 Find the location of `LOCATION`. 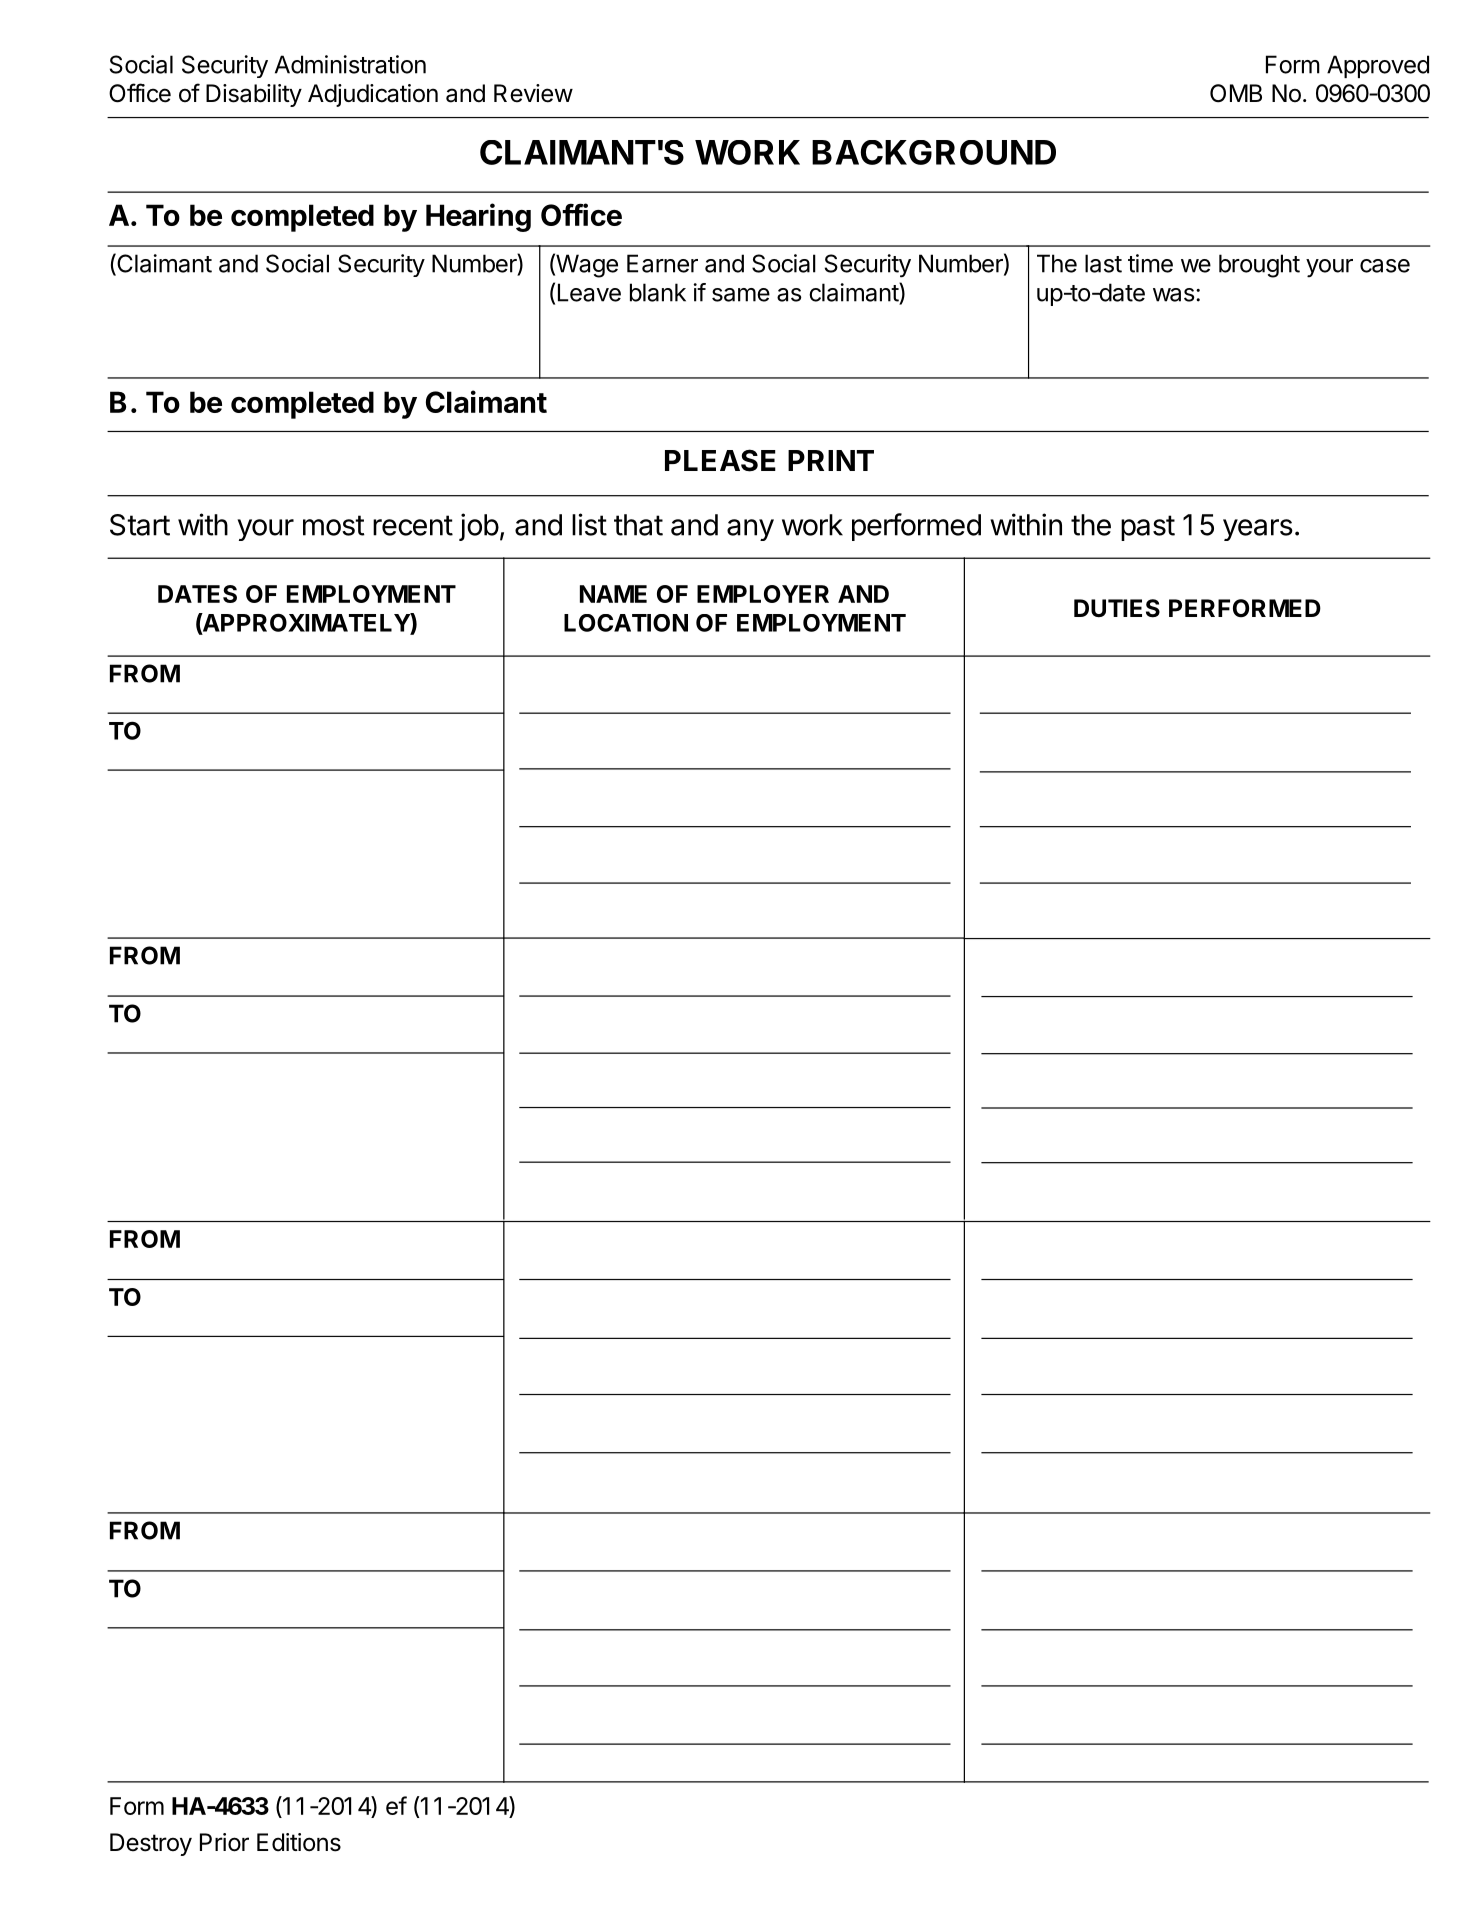

LOCATION is located at coordinates (626, 623).
